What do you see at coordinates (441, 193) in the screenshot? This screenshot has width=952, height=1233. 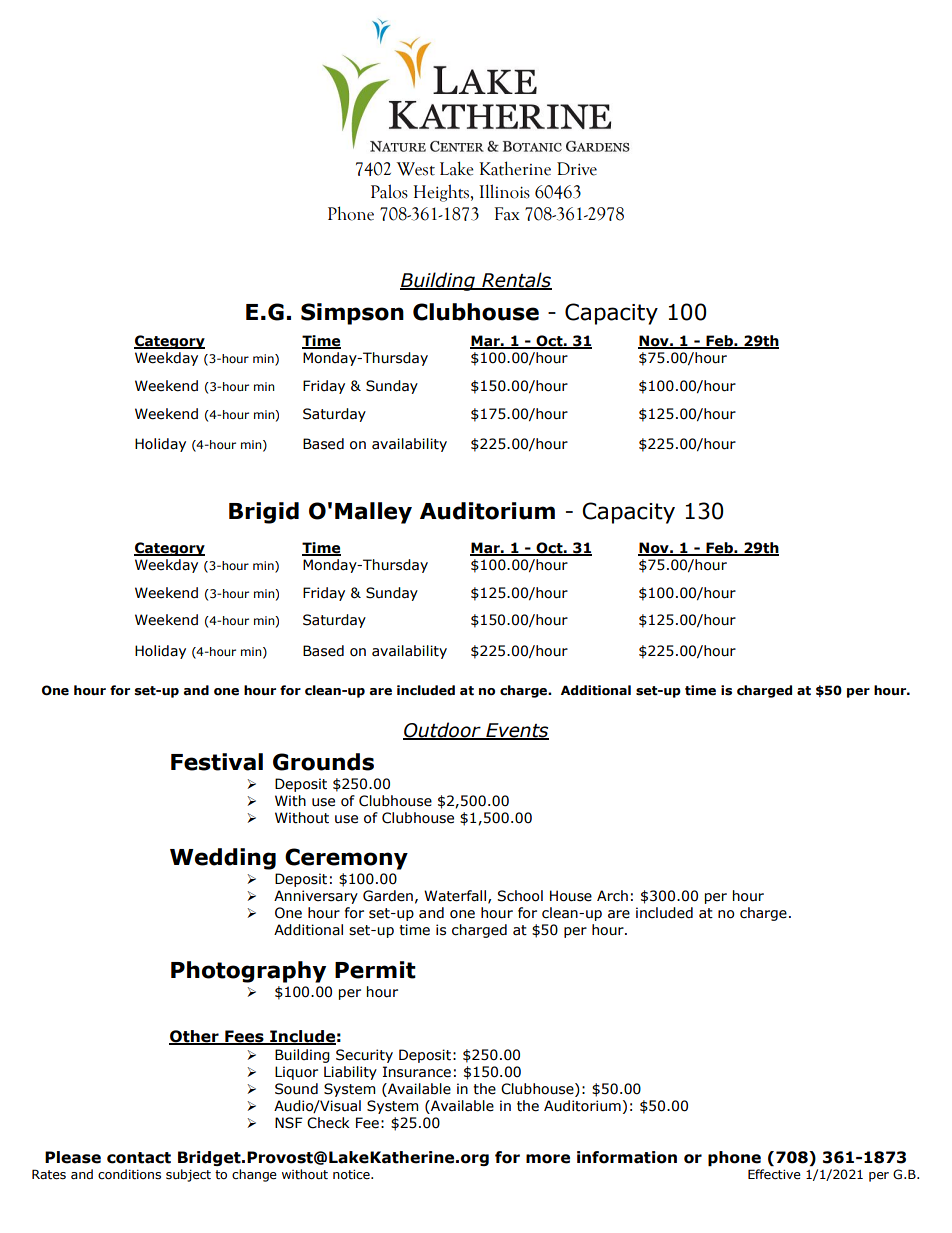 I see `Heights` at bounding box center [441, 193].
